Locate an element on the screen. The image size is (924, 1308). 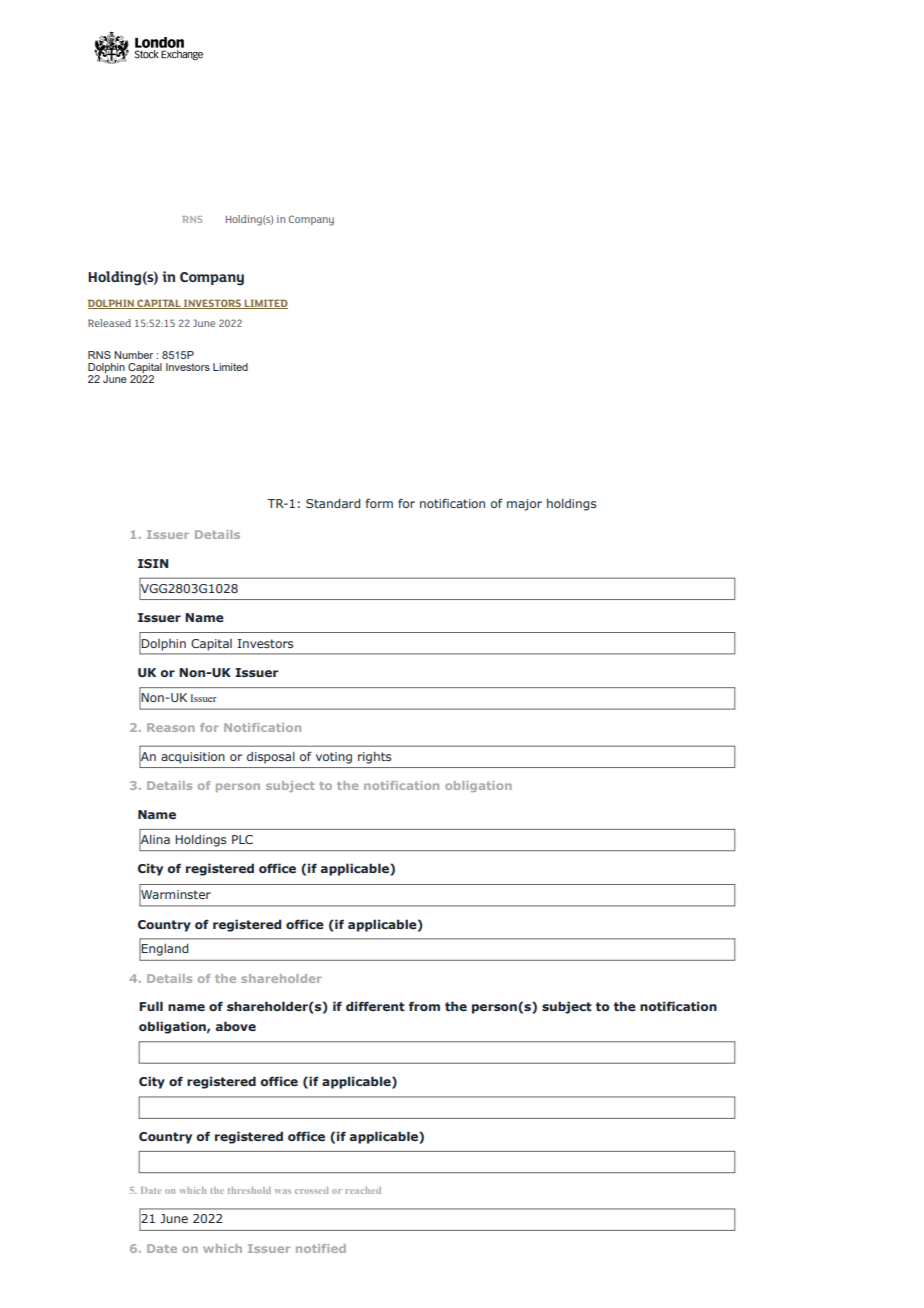
voting is located at coordinates (334, 758).
